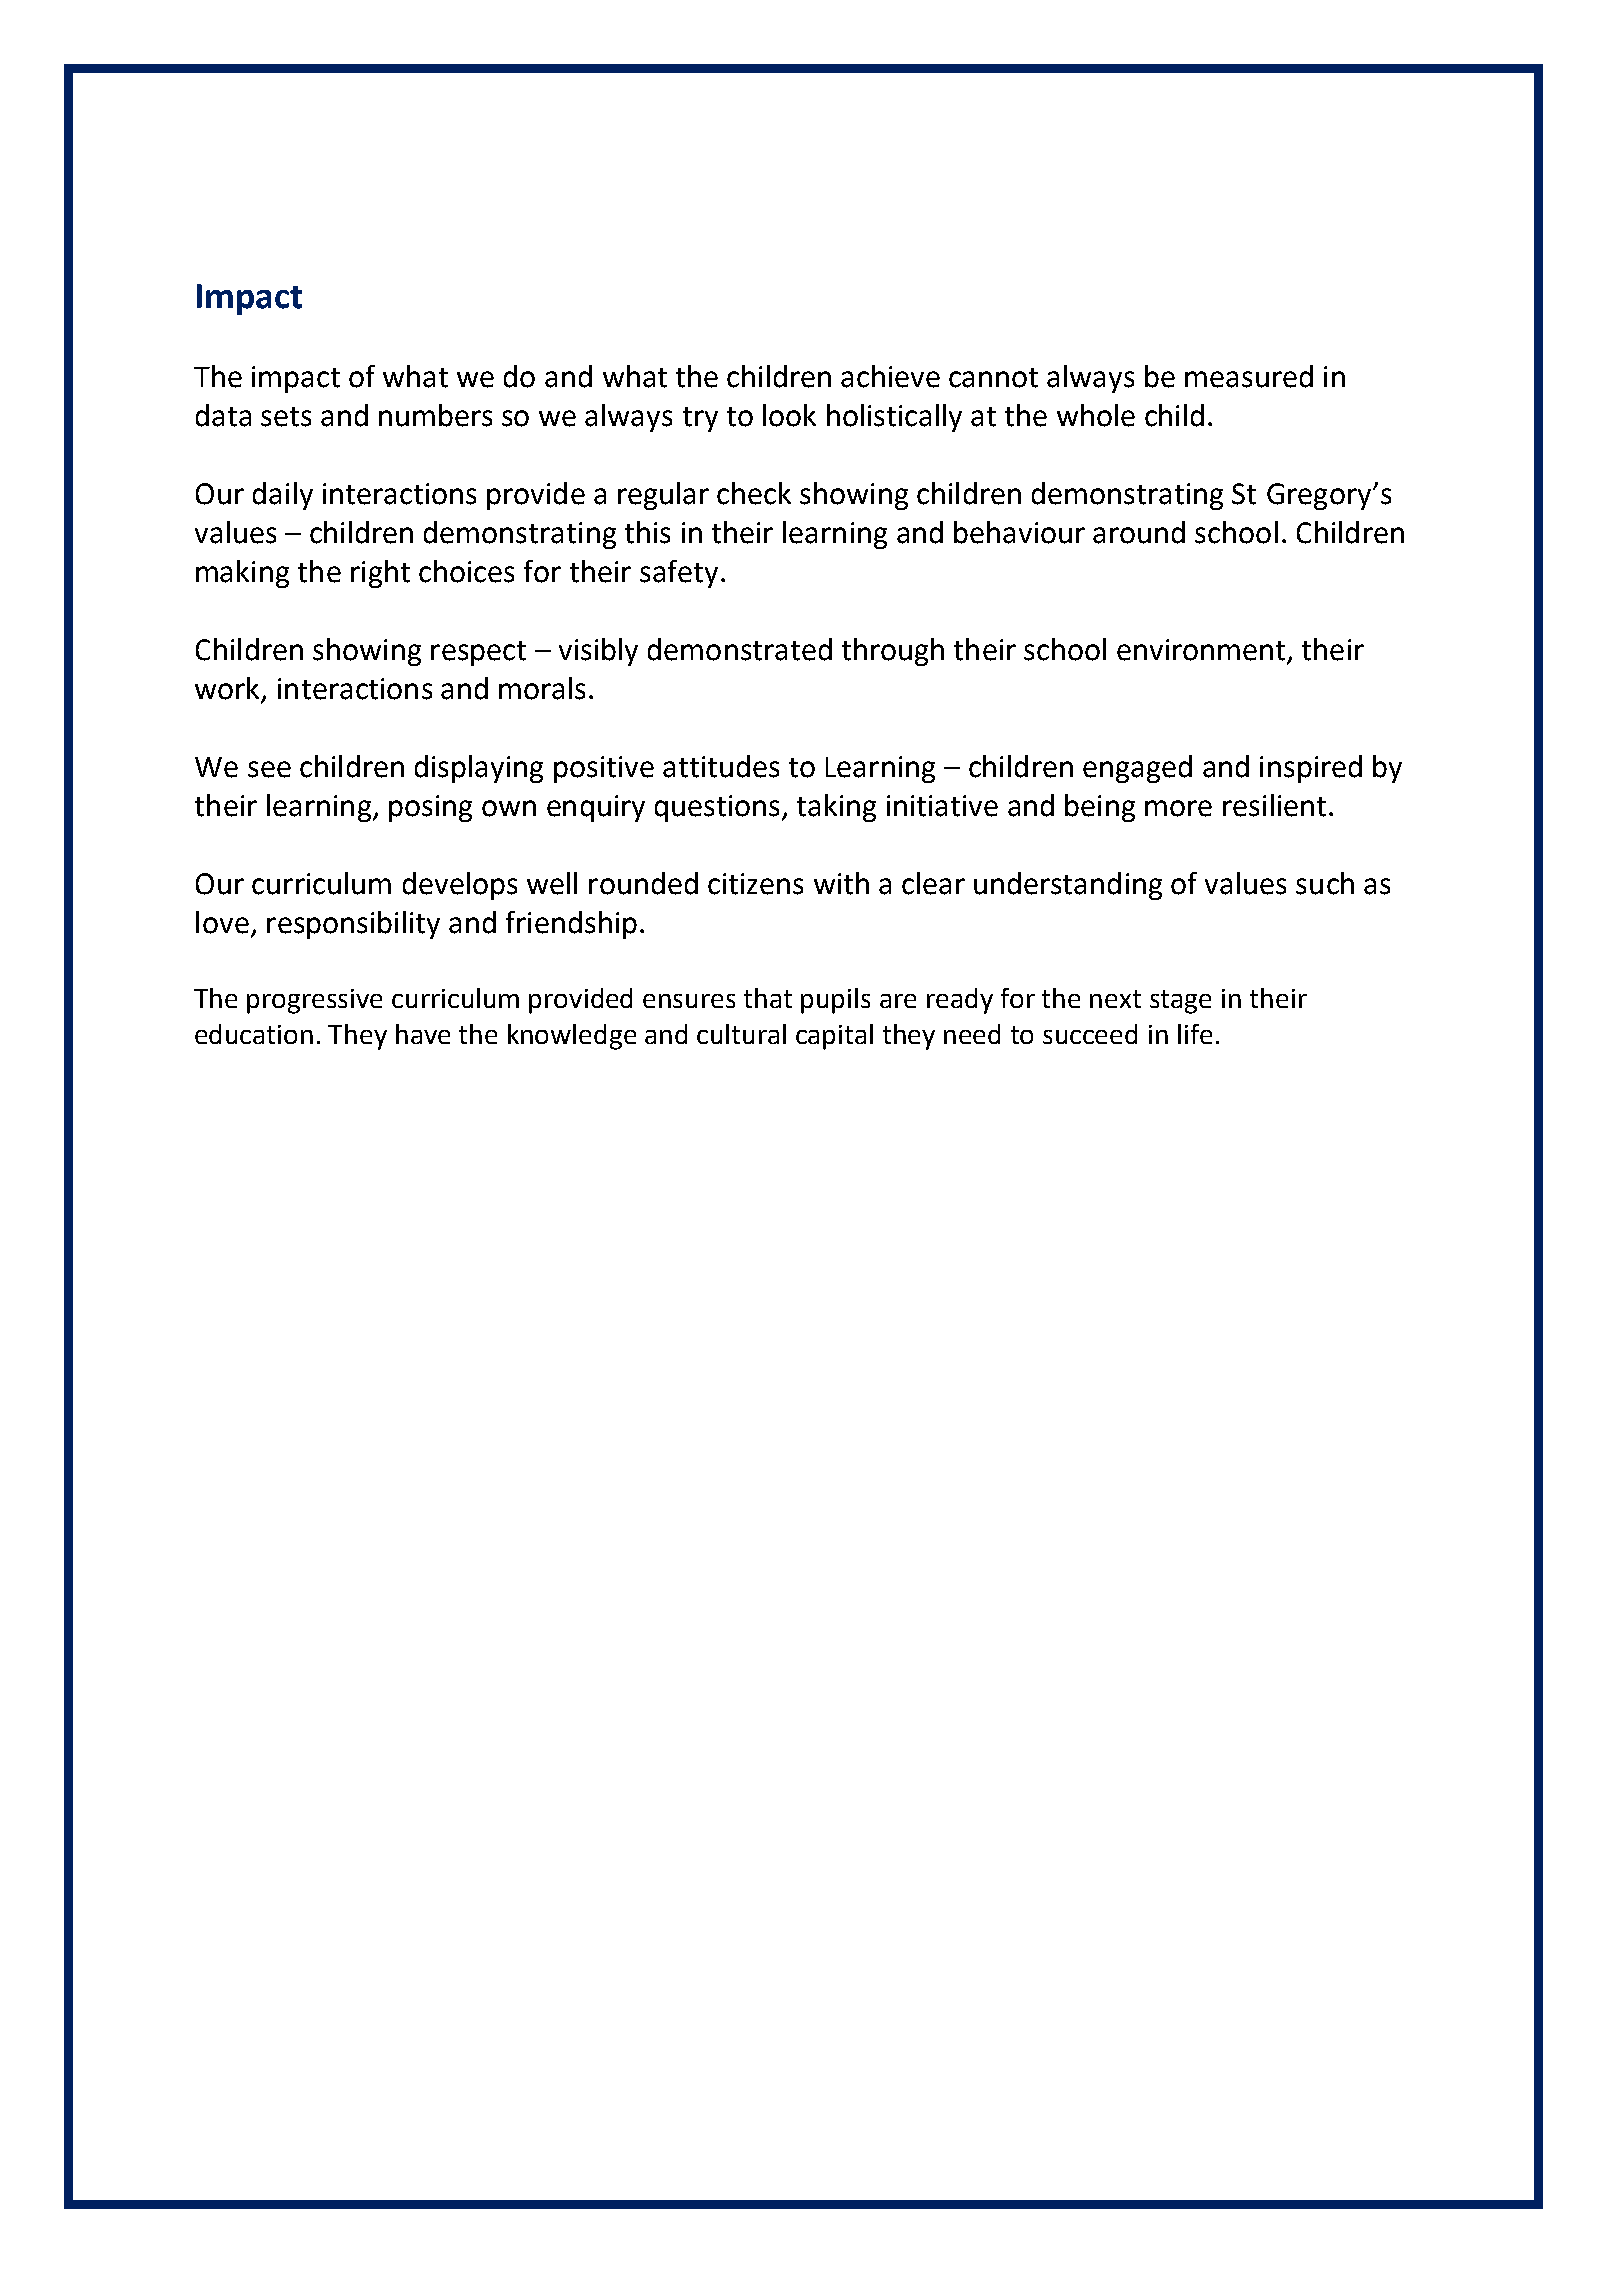  What do you see at coordinates (228, 689) in the page?
I see `work` at bounding box center [228, 689].
